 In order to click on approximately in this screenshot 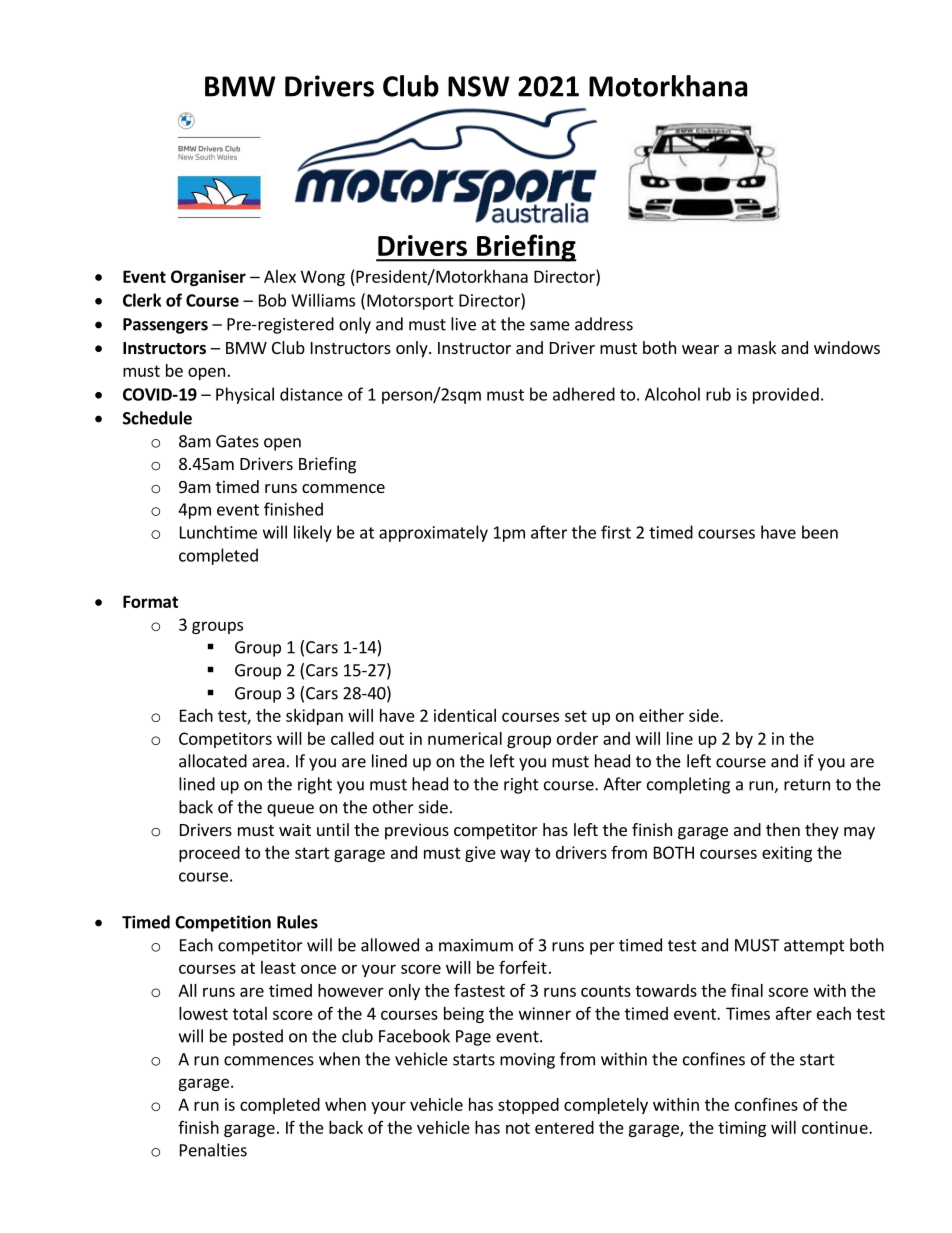, I will do `click(433, 533)`.
